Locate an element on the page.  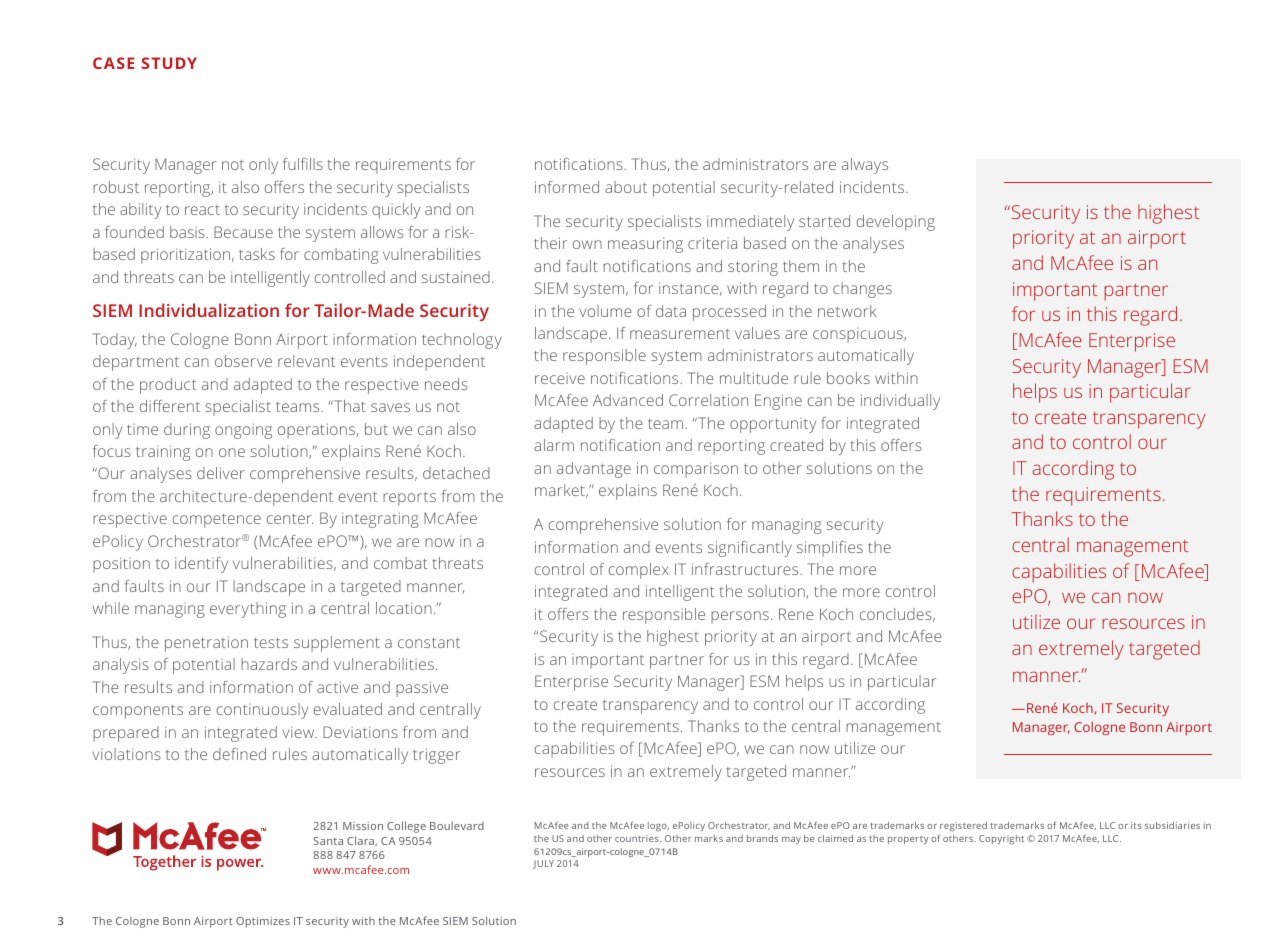
always is located at coordinates (865, 166).
